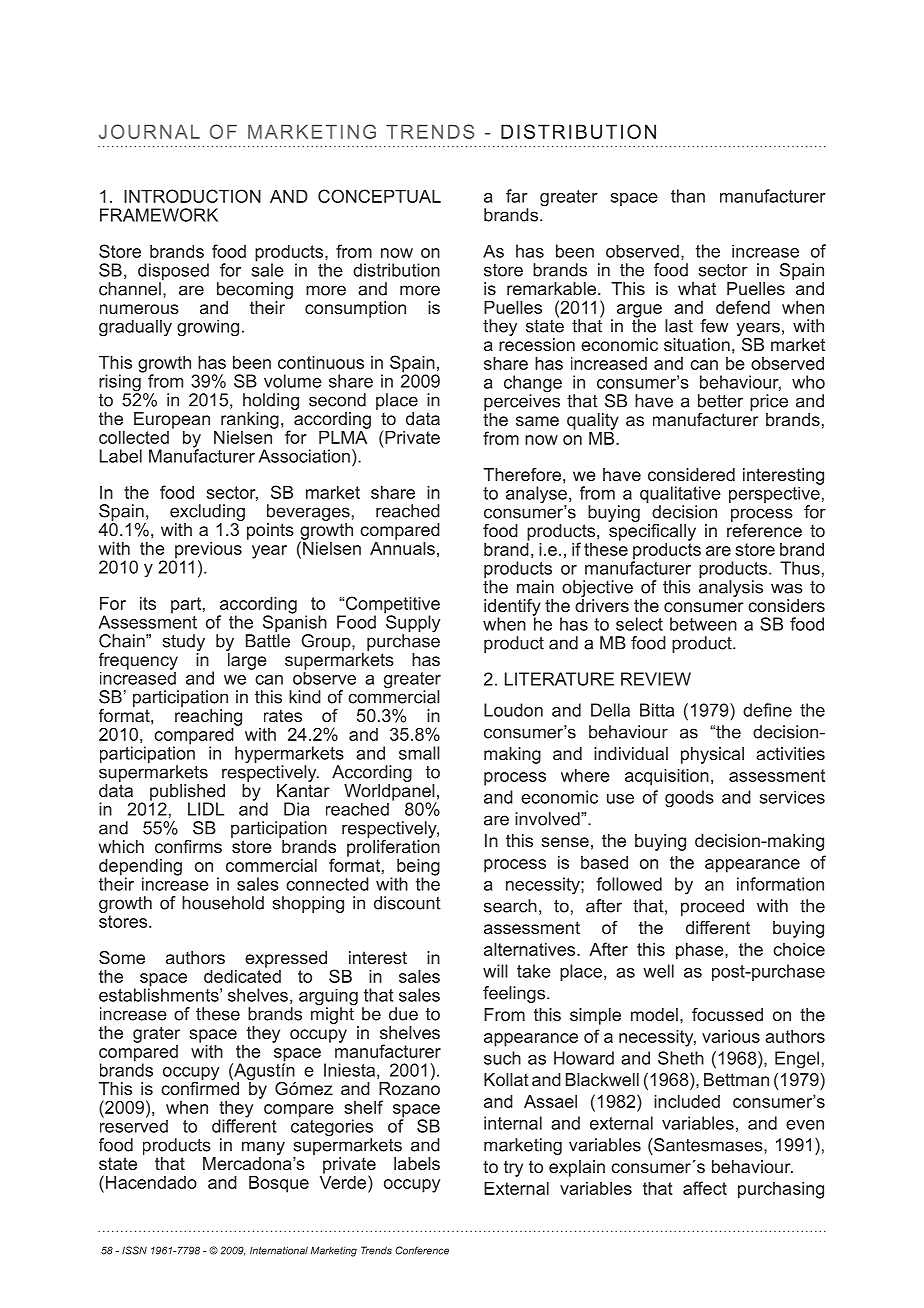  What do you see at coordinates (680, 496) in the document?
I see `qualitative` at bounding box center [680, 496].
